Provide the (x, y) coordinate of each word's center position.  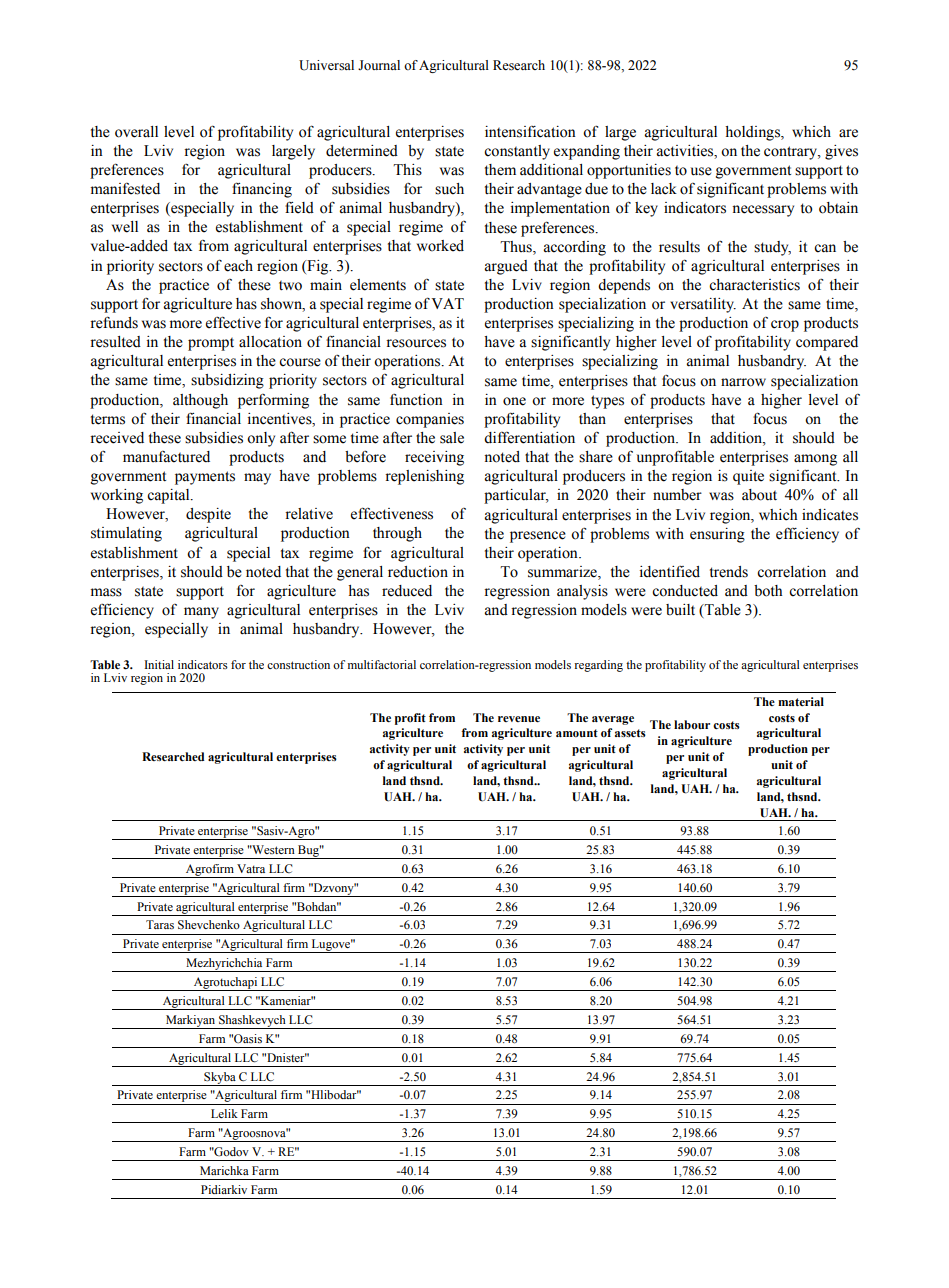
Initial (159, 664)
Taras (160, 924)
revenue (519, 719)
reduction (418, 572)
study (772, 248)
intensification (530, 132)
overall (136, 132)
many (201, 613)
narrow (743, 382)
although (200, 401)
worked (440, 246)
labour (692, 725)
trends (729, 572)
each (238, 266)
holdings (753, 133)
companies (430, 420)
